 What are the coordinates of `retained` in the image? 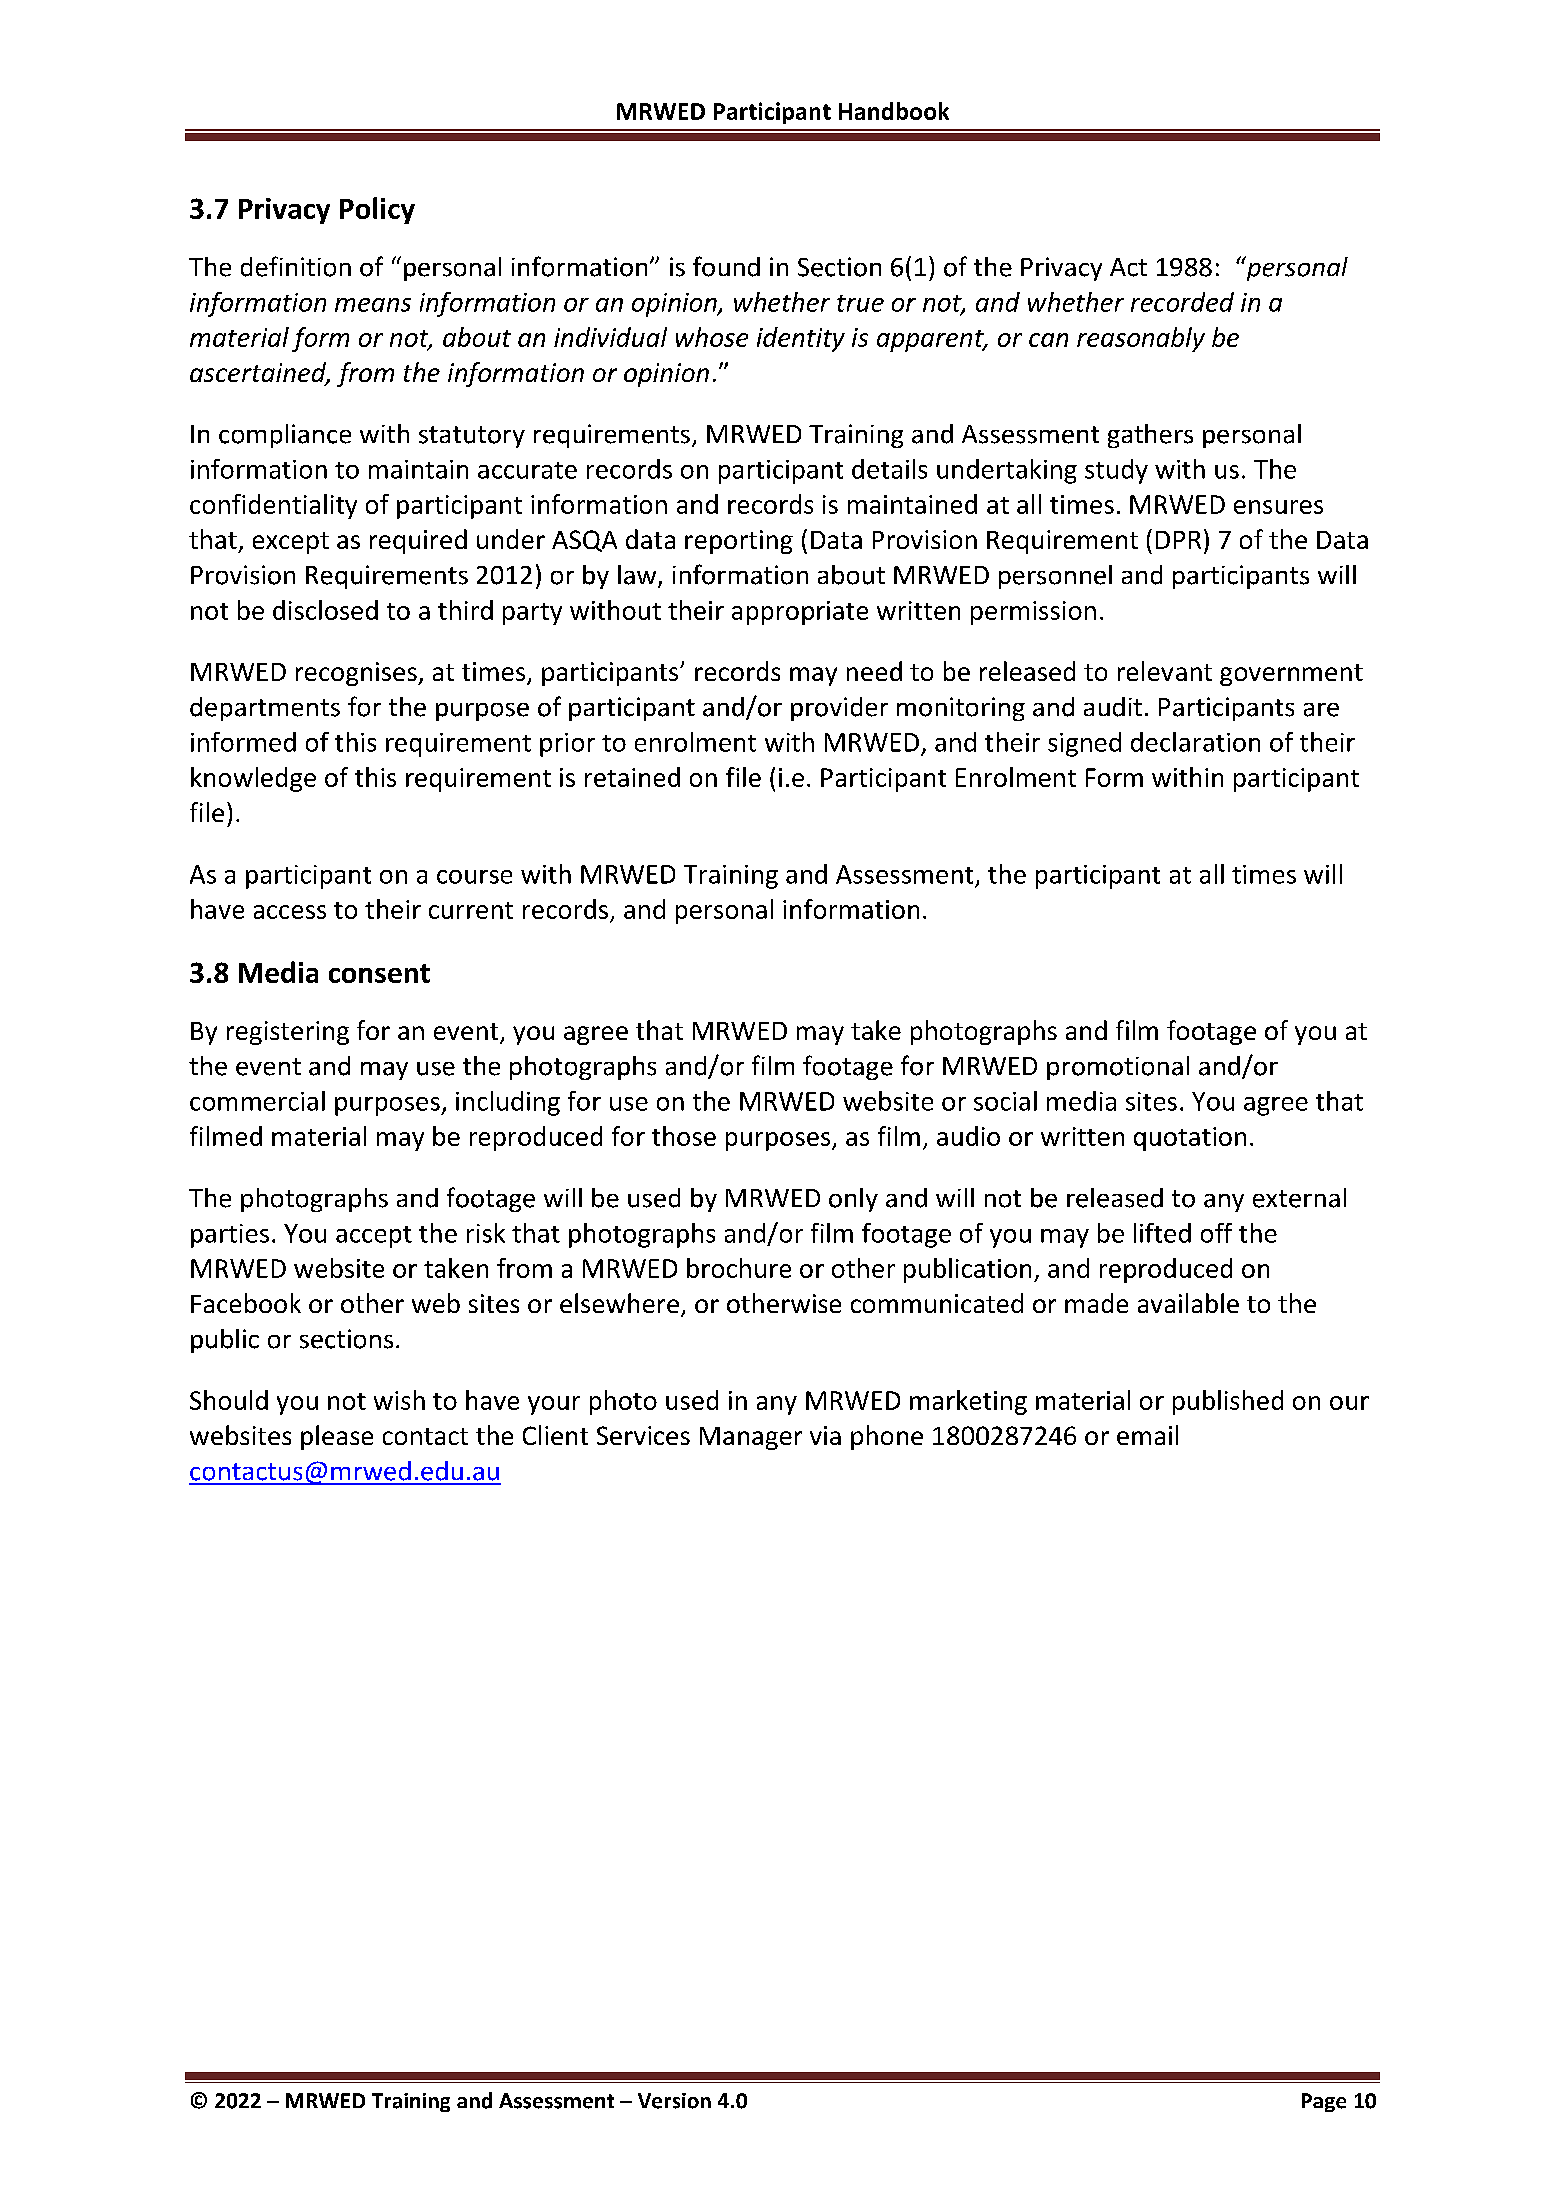 It's located at (632, 777).
